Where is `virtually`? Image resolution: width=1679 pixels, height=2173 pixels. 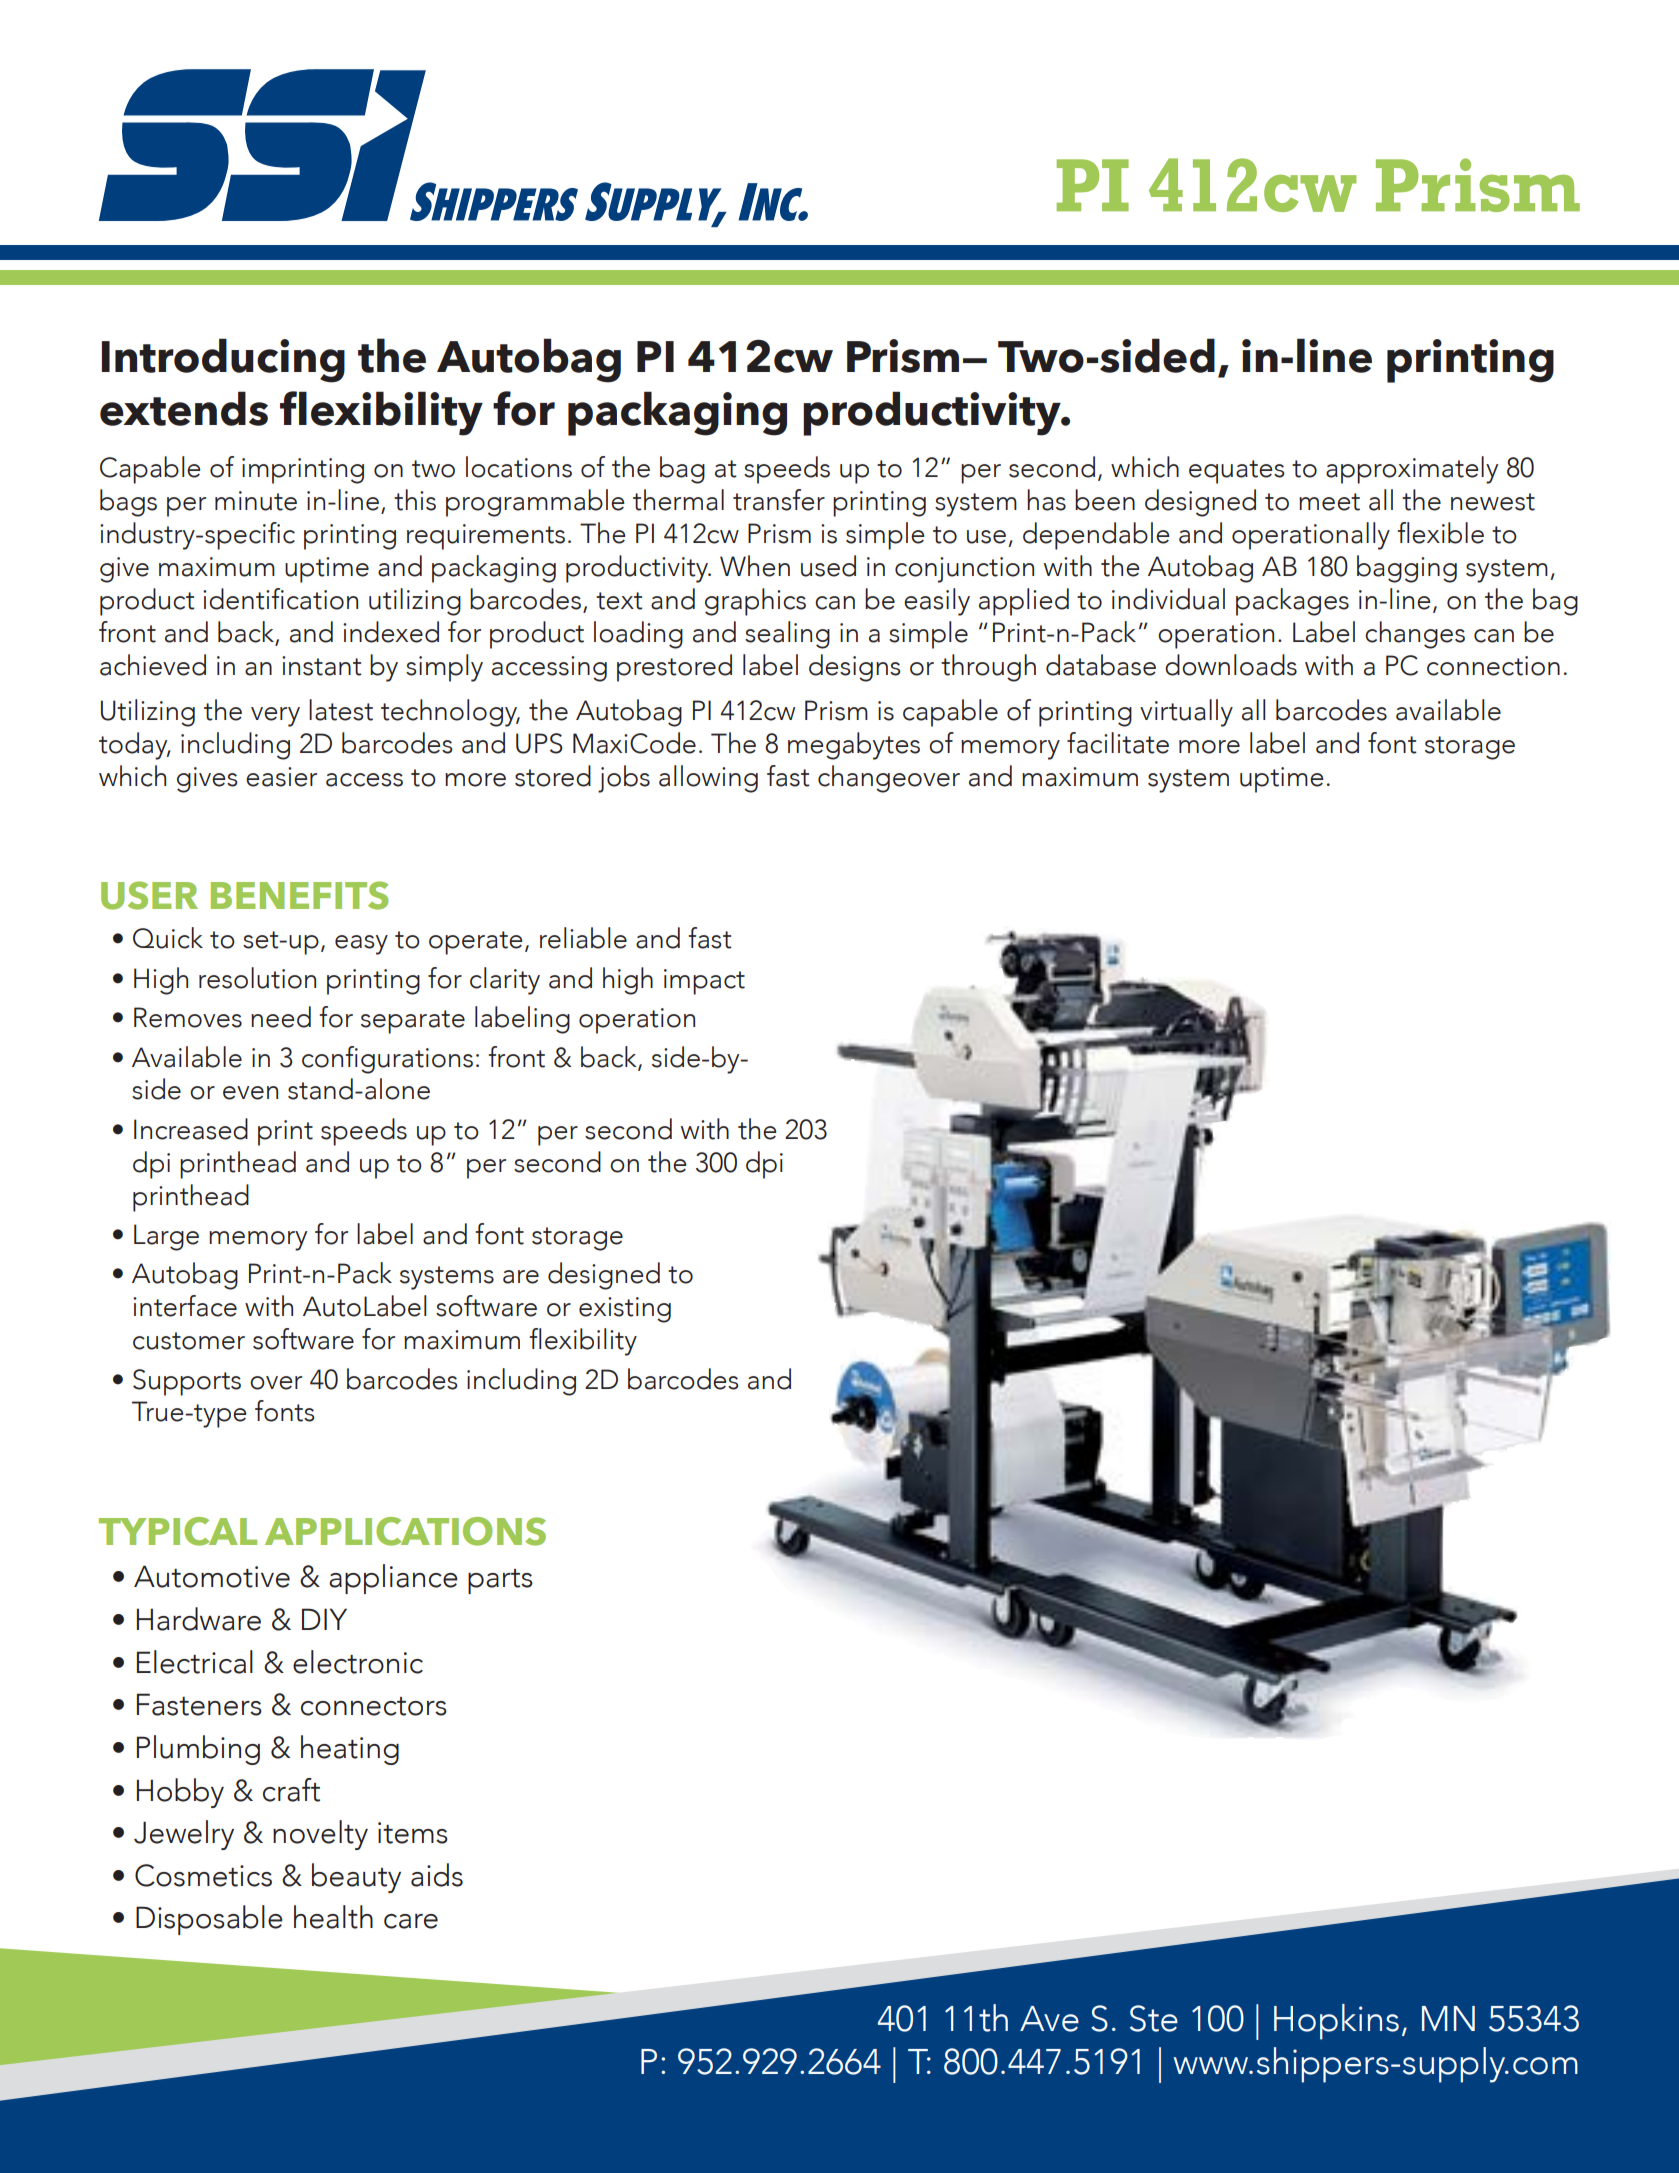
virtually is located at coordinates (1186, 713).
